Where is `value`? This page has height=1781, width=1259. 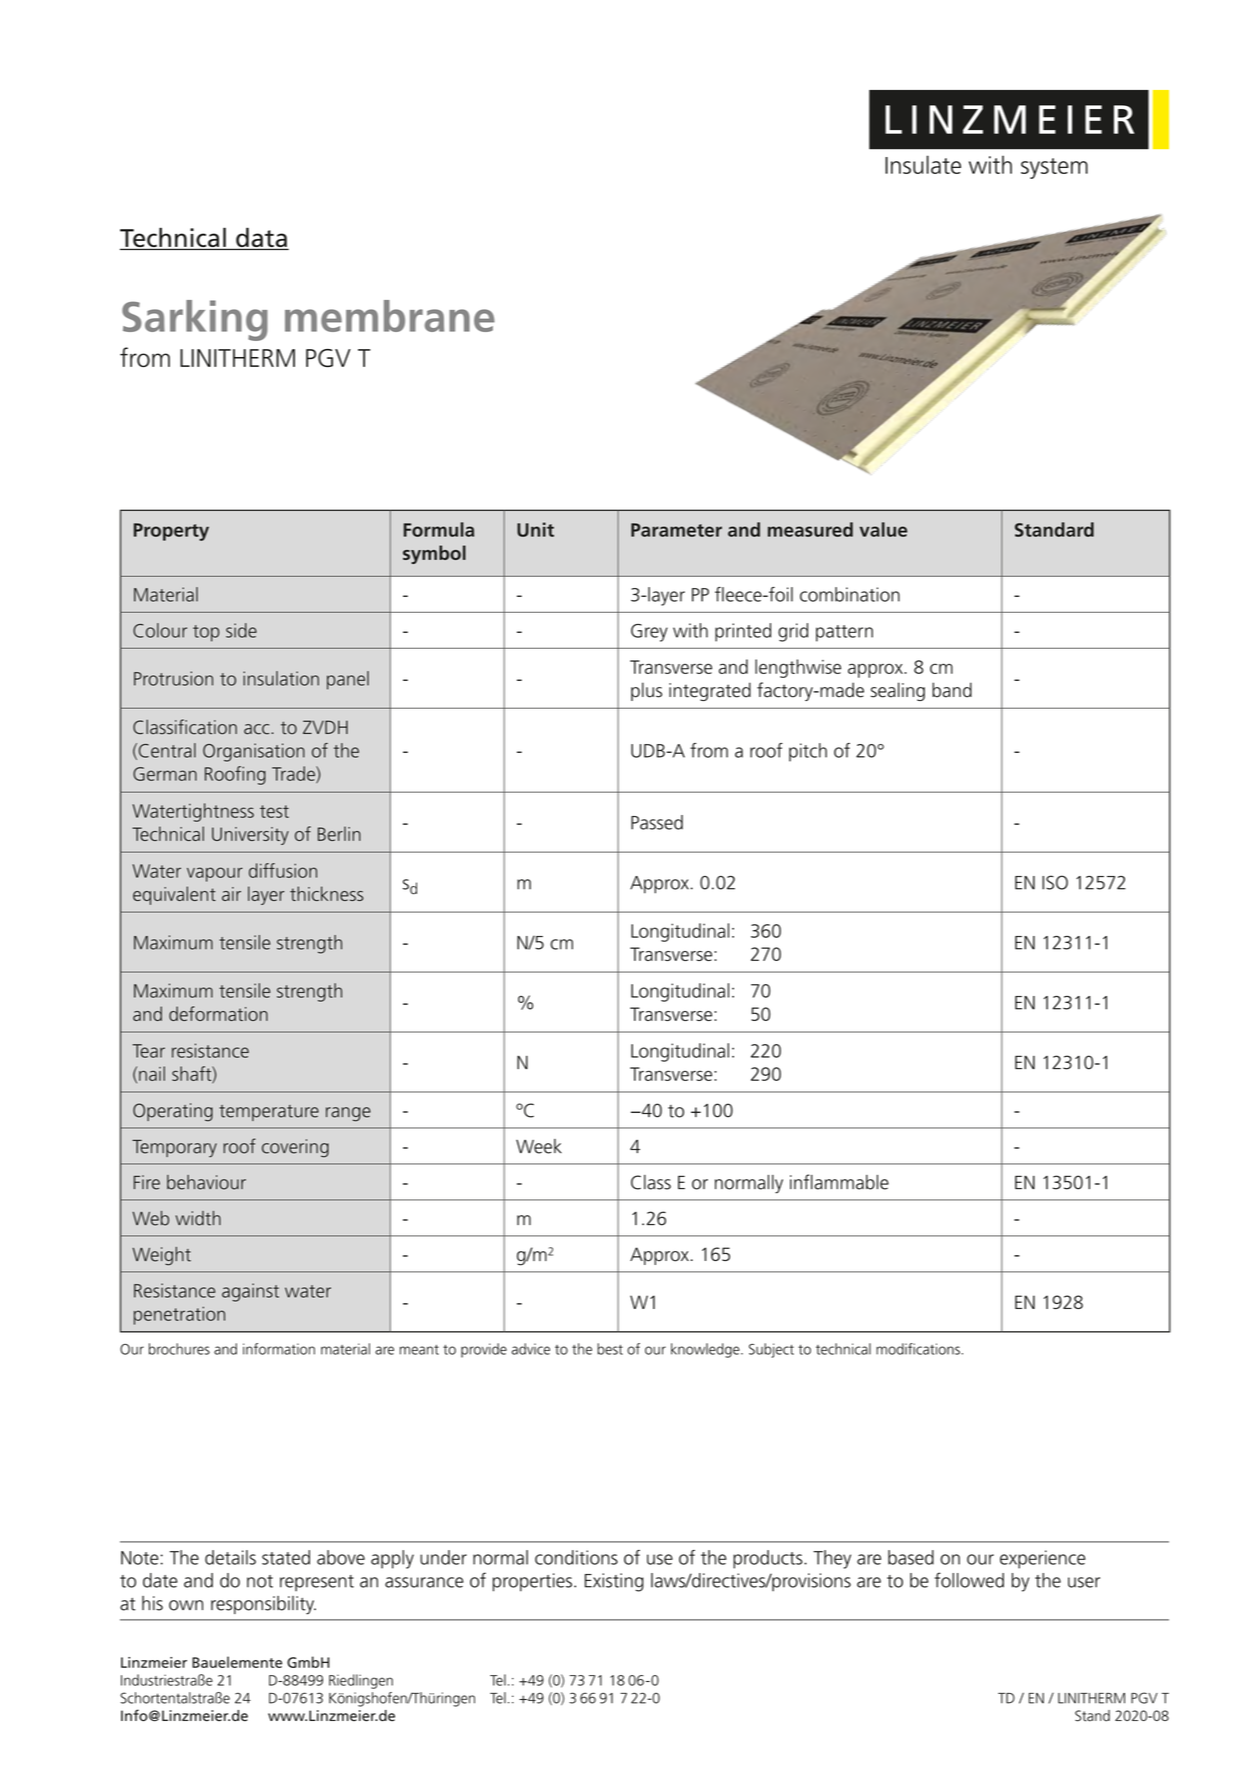 value is located at coordinates (883, 529).
